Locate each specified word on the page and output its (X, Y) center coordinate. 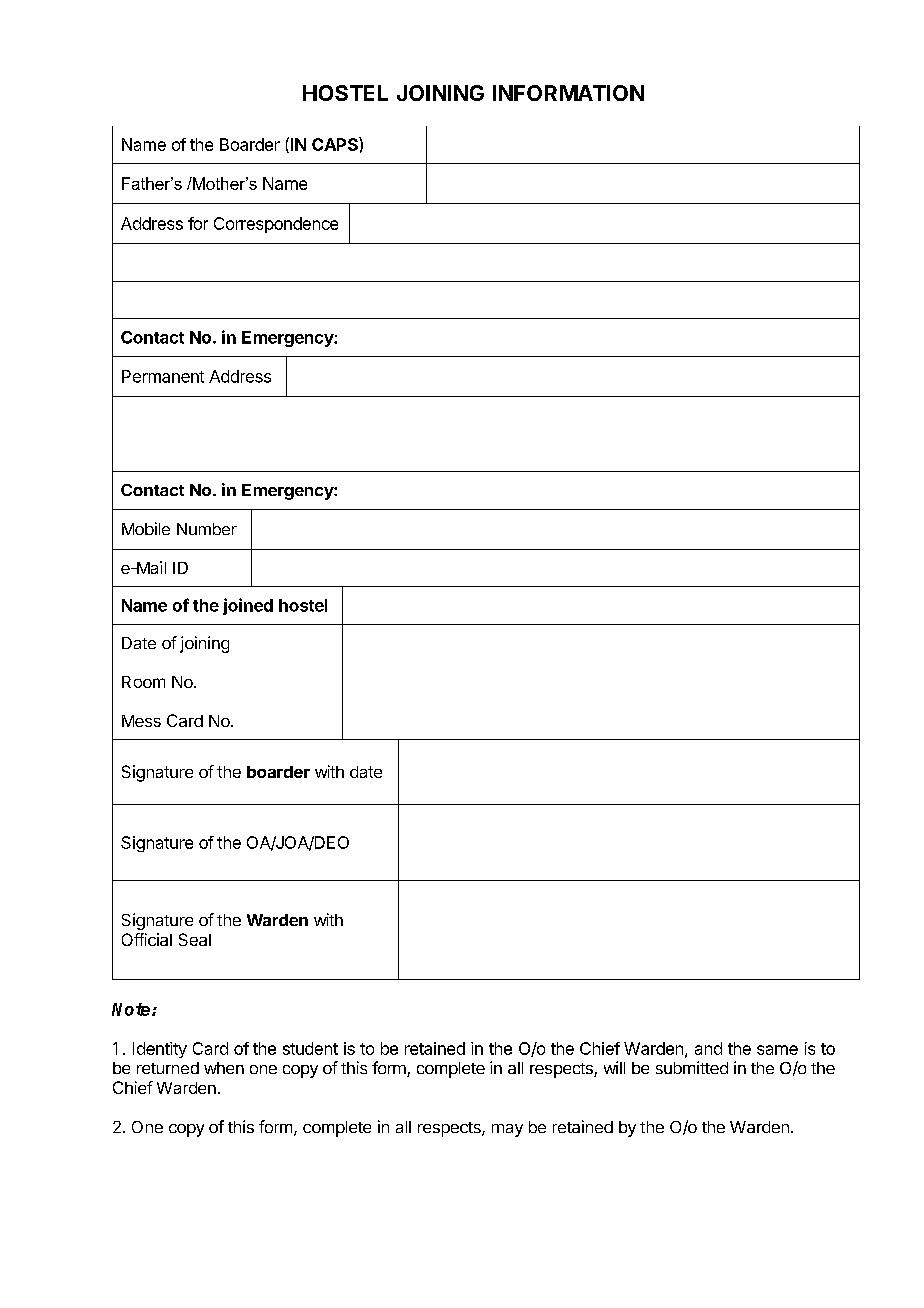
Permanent (163, 376)
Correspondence (276, 225)
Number (207, 529)
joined (248, 606)
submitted (692, 1067)
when (224, 1068)
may (507, 1130)
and (708, 1048)
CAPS (336, 144)
